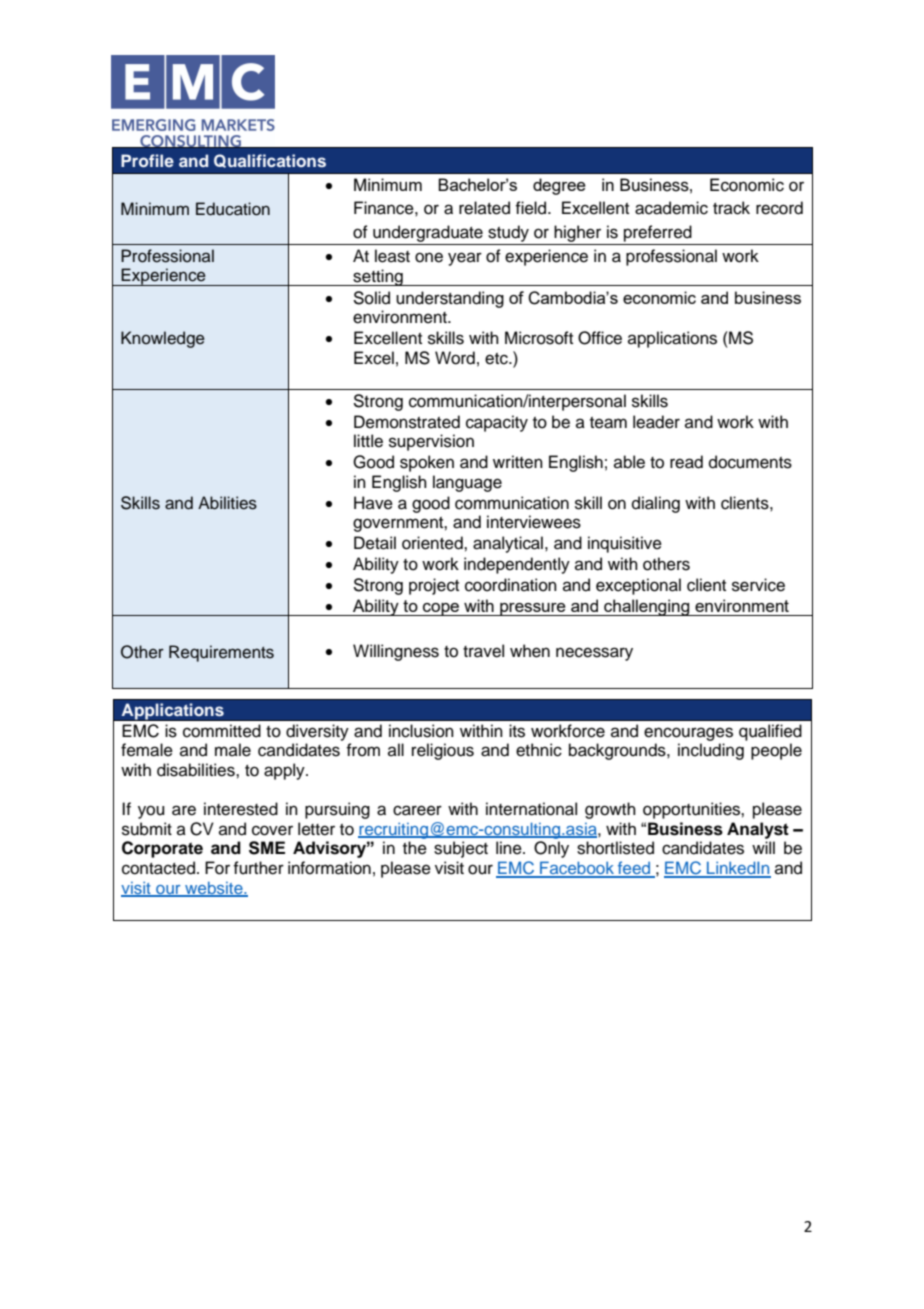  What do you see at coordinates (484, 208) in the page?
I see `related` at bounding box center [484, 208].
